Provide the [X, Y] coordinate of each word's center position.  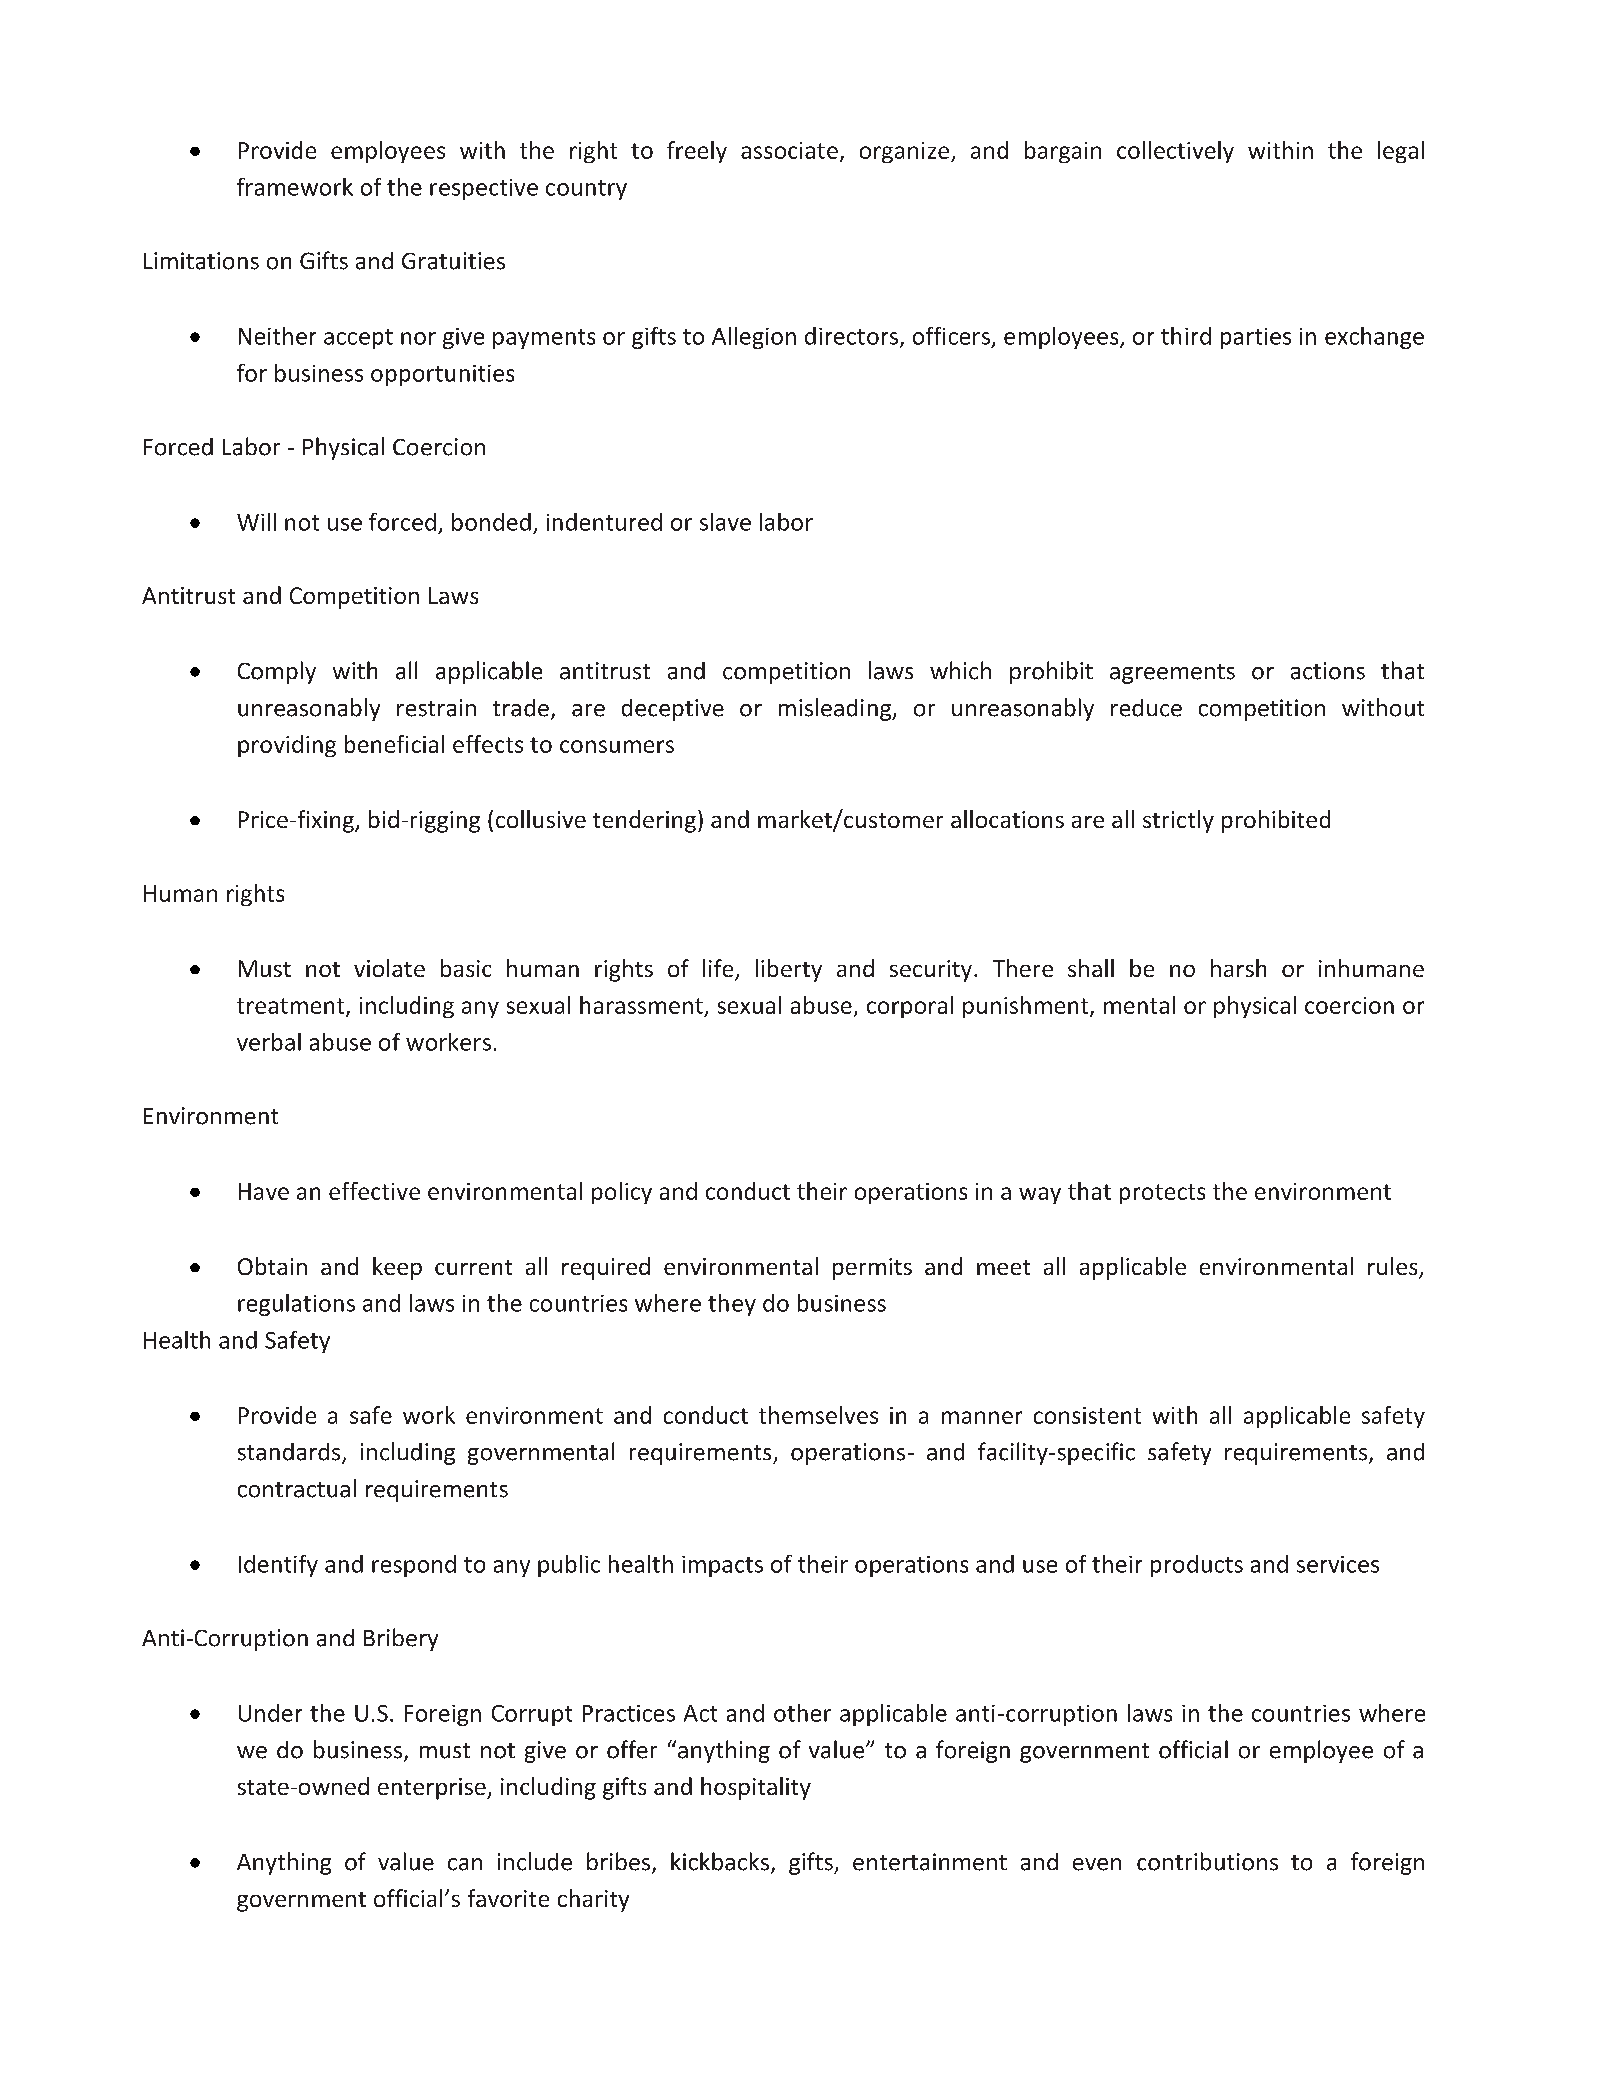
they [732, 1305]
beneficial [394, 744]
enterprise [433, 1789]
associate [789, 150]
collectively [1175, 152]
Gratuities [453, 261]
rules [1394, 1267]
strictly [1178, 821]
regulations [296, 1305]
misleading [836, 709]
